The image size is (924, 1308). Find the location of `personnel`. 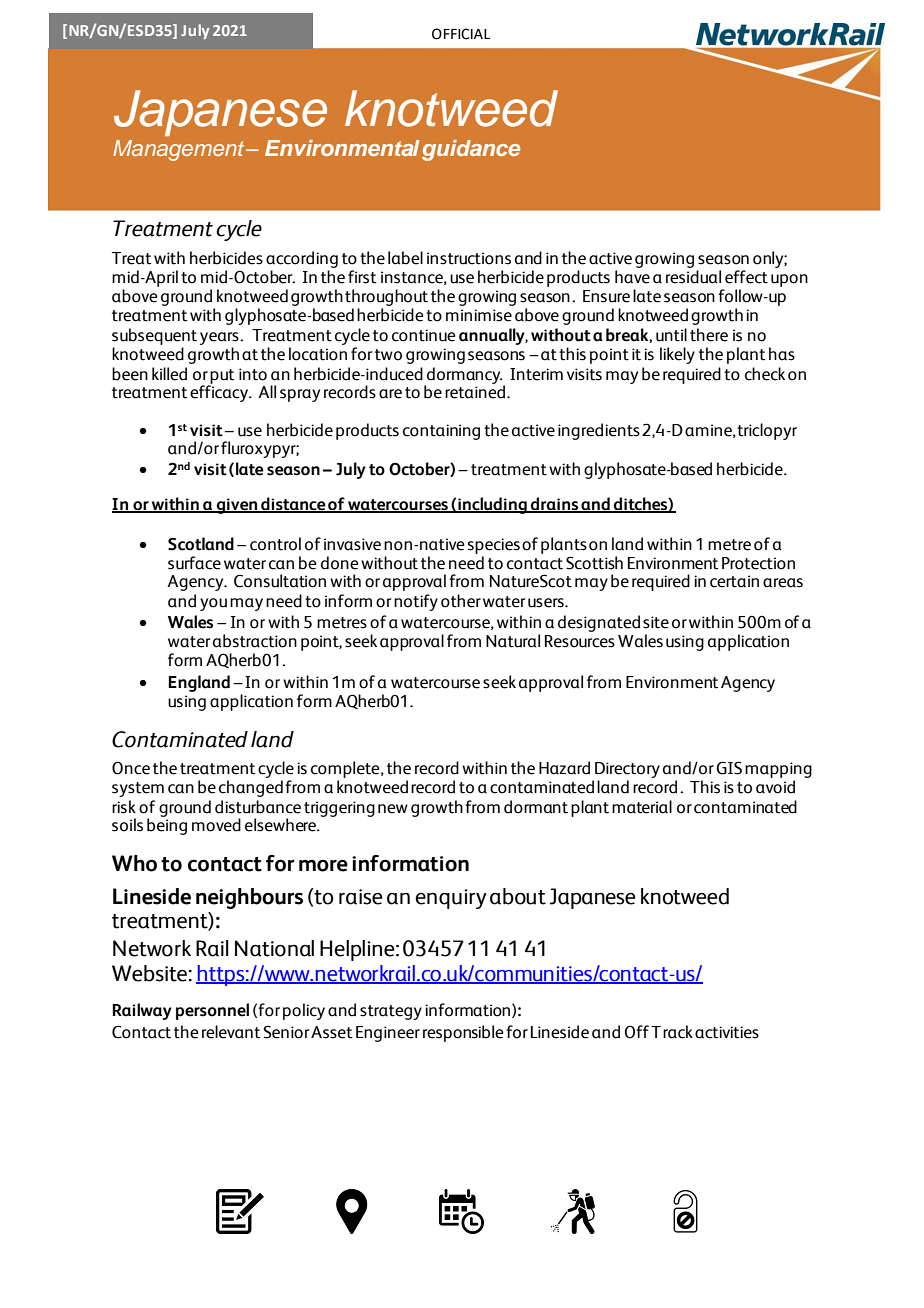

personnel is located at coordinates (212, 1011).
